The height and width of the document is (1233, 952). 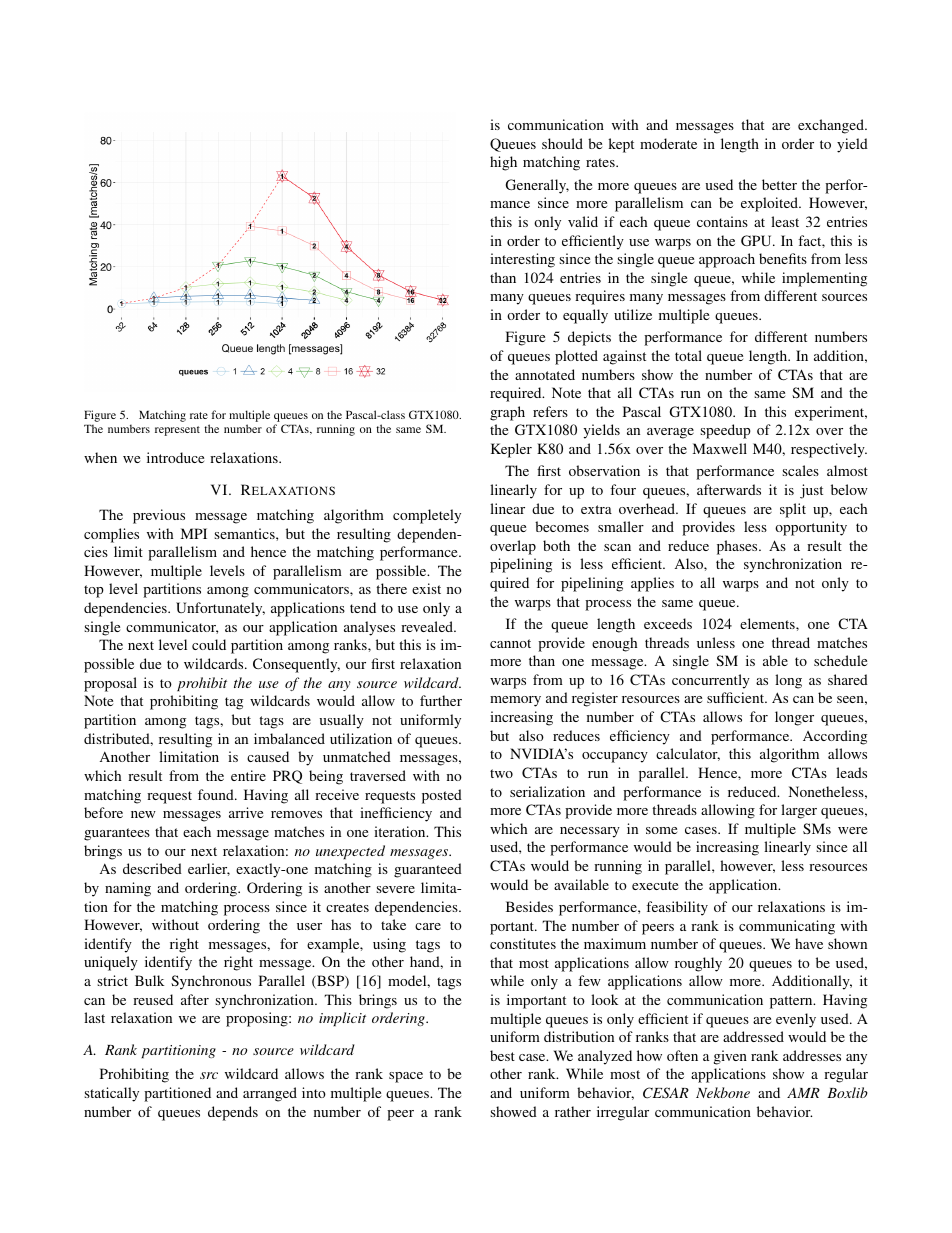 What do you see at coordinates (428, 626) in the document?
I see `revealed` at bounding box center [428, 626].
